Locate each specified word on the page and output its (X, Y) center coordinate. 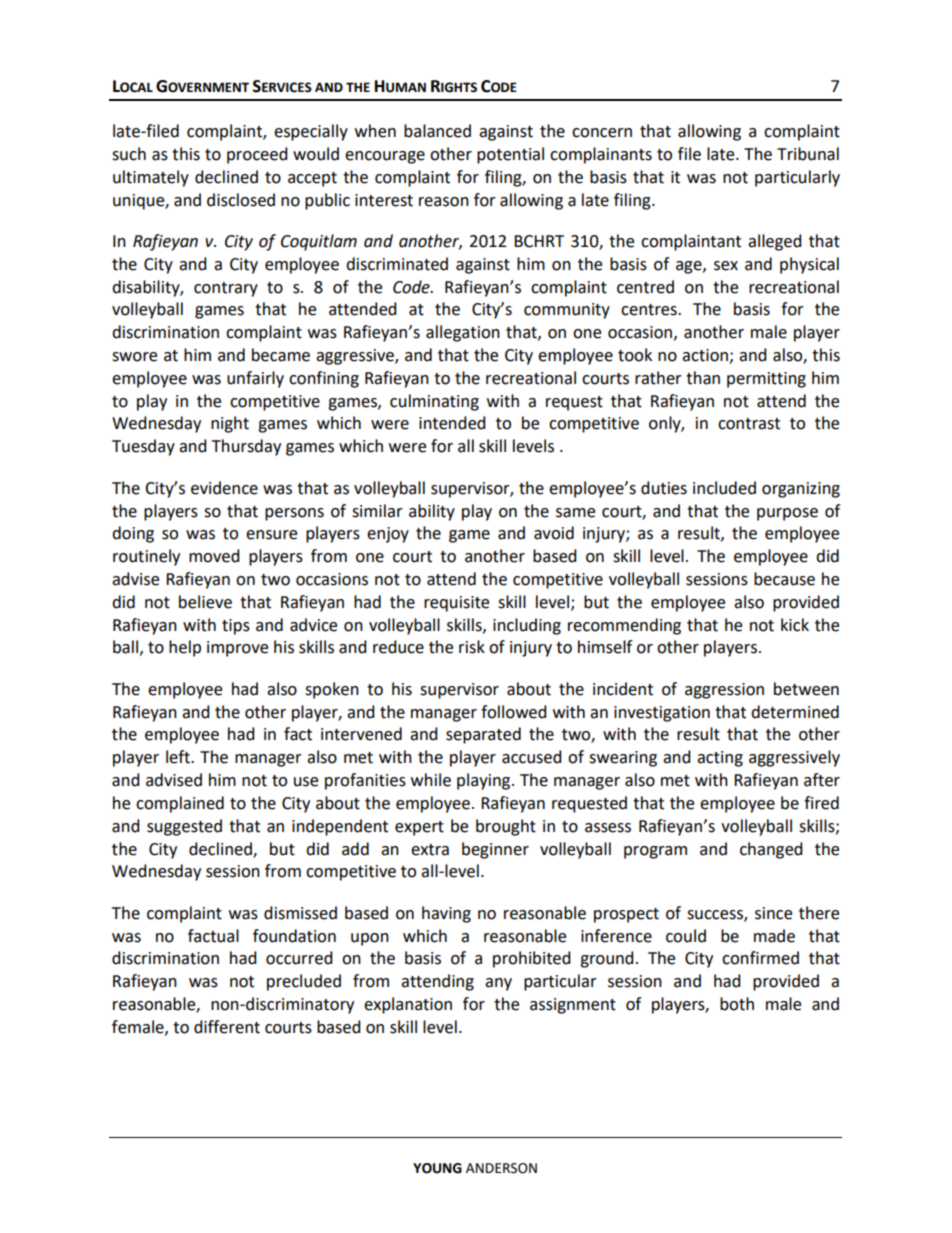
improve (237, 649)
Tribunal (808, 154)
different (227, 1027)
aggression (724, 691)
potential (510, 155)
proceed (257, 155)
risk (472, 647)
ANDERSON (501, 1168)
